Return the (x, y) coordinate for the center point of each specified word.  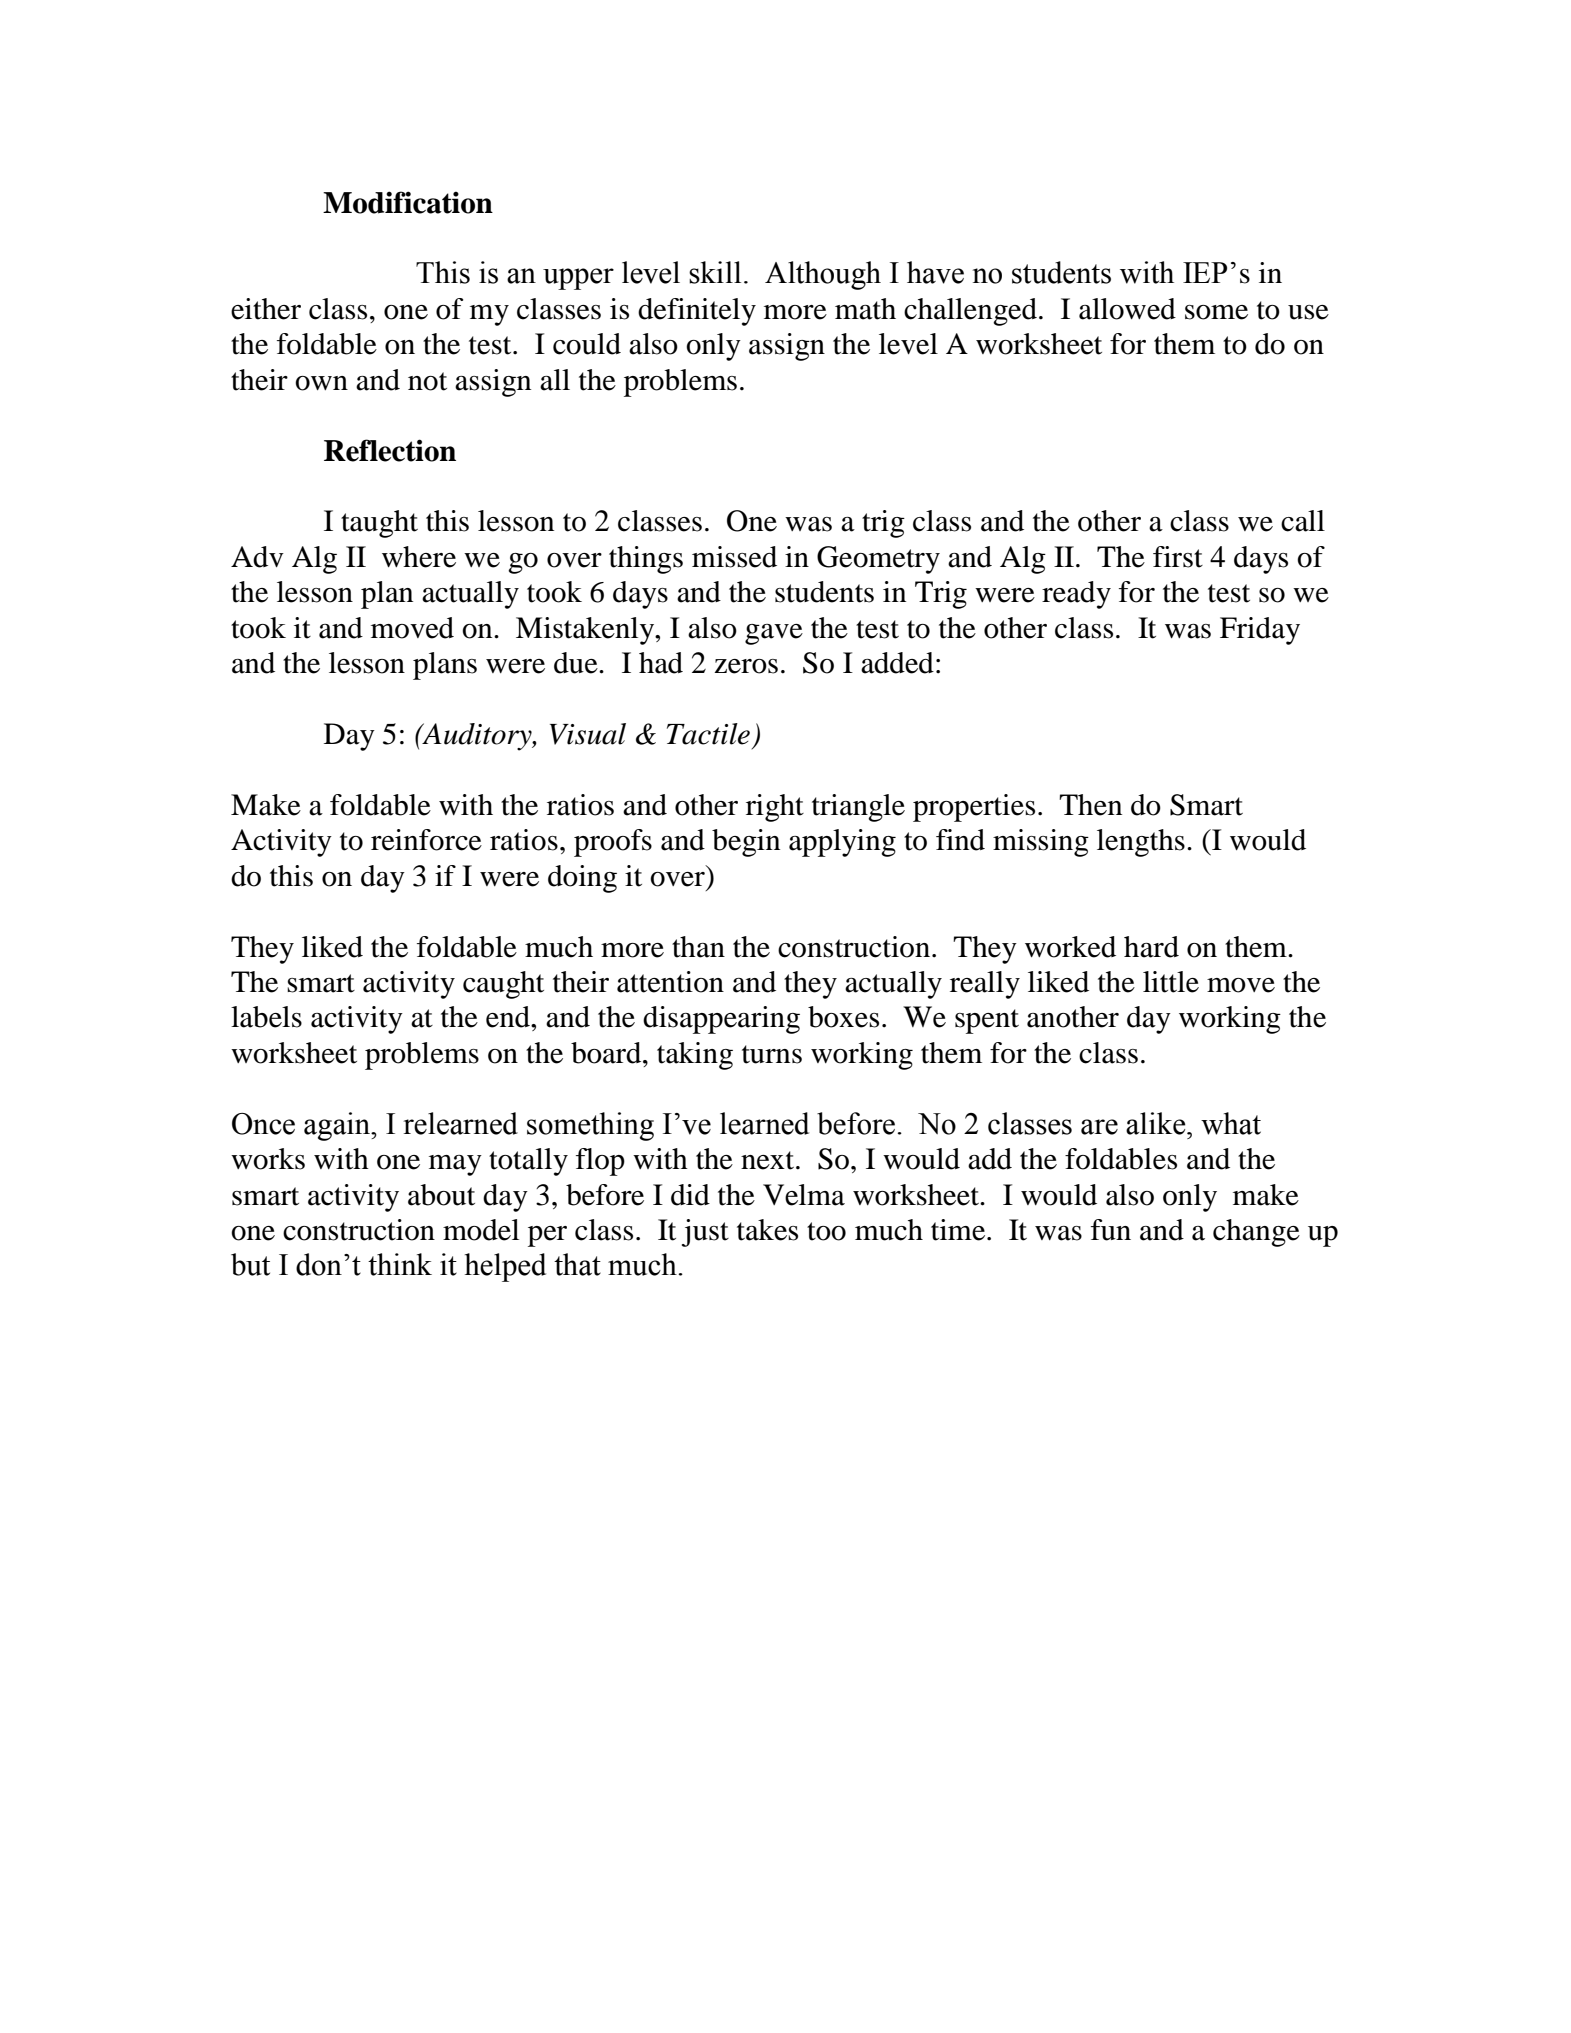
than (698, 947)
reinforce (426, 840)
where (419, 557)
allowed (1127, 309)
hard (1151, 947)
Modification (408, 202)
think (400, 1264)
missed (734, 557)
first (1178, 557)
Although (823, 275)
